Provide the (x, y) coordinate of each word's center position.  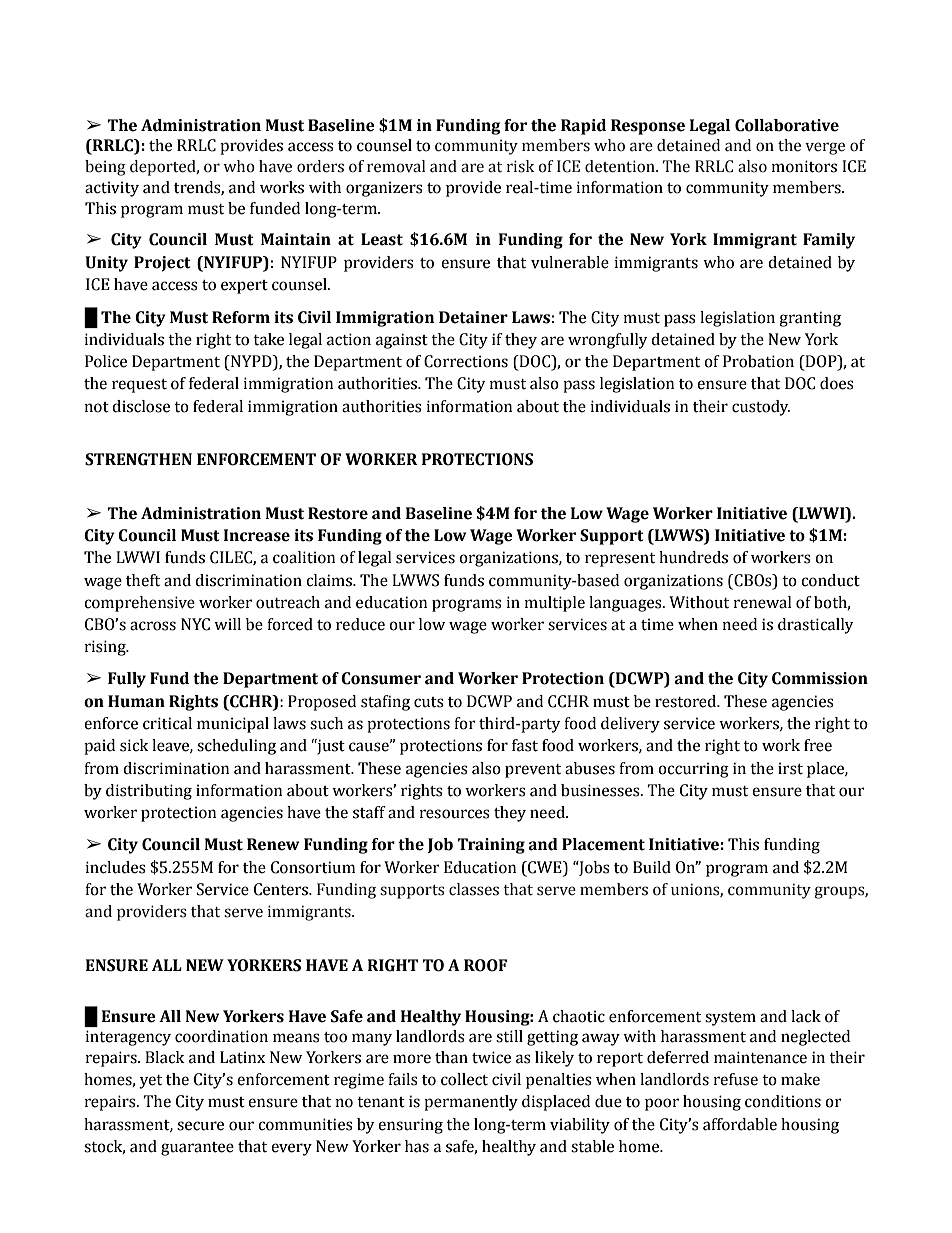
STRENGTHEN (138, 459)
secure (200, 1126)
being (105, 168)
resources (455, 814)
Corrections (466, 361)
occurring (693, 770)
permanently (471, 1103)
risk (521, 166)
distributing (149, 792)
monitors (804, 166)
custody (761, 408)
